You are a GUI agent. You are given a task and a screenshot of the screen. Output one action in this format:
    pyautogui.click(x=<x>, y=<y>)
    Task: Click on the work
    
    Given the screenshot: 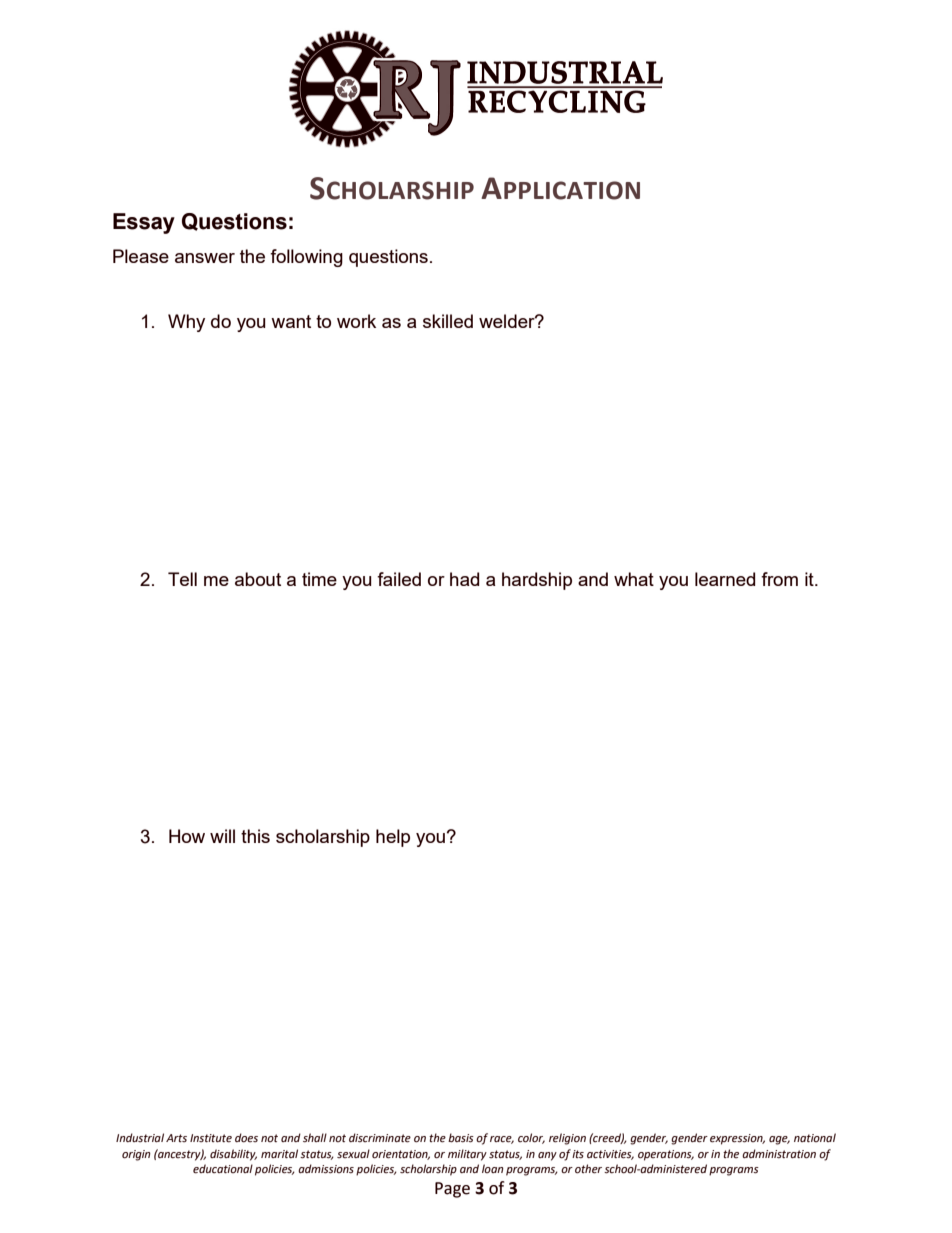 What is the action you would take?
    pyautogui.click(x=356, y=321)
